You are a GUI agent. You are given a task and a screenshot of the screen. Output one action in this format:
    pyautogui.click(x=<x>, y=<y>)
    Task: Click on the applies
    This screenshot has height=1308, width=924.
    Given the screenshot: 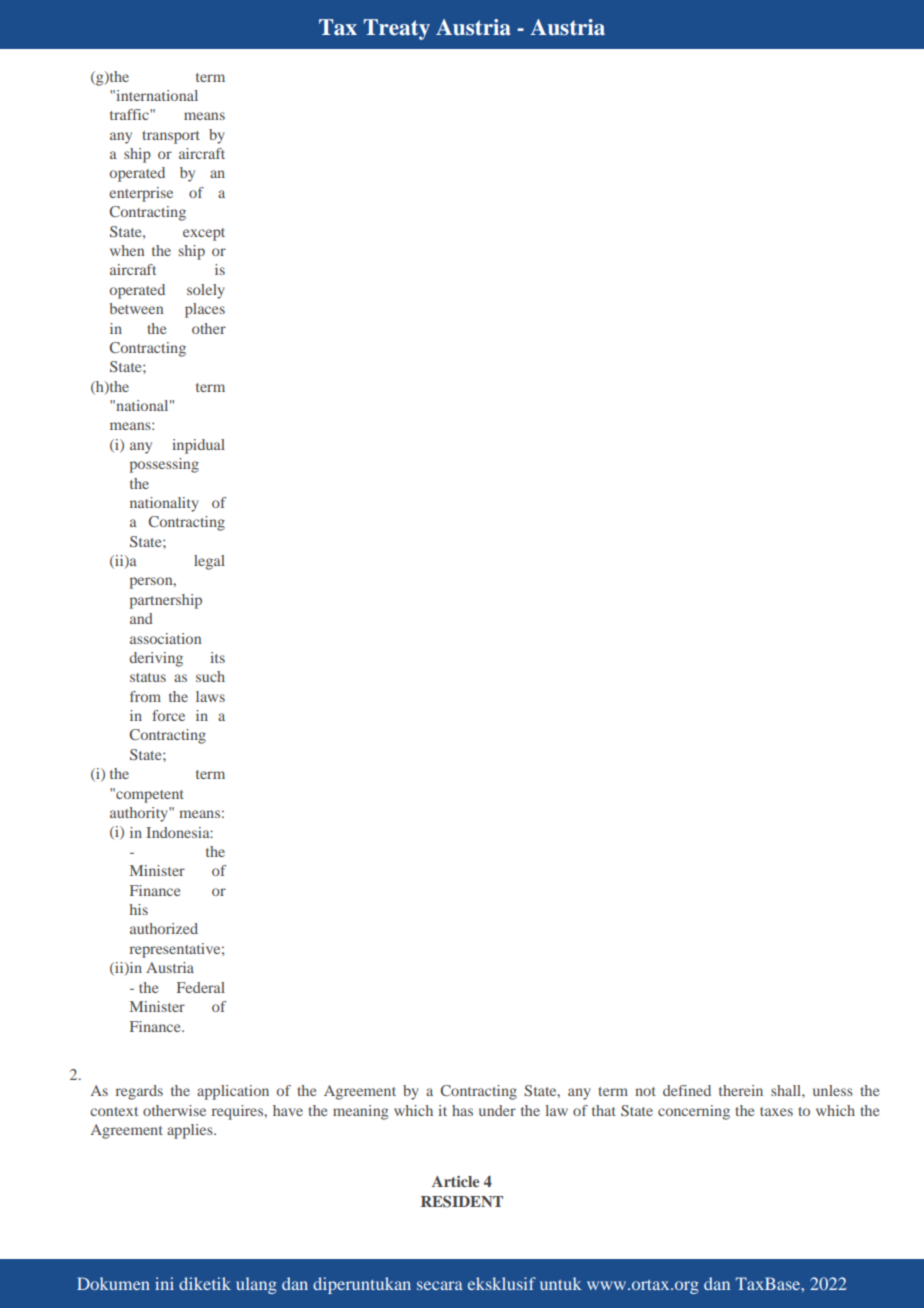 What is the action you would take?
    pyautogui.click(x=191, y=1131)
